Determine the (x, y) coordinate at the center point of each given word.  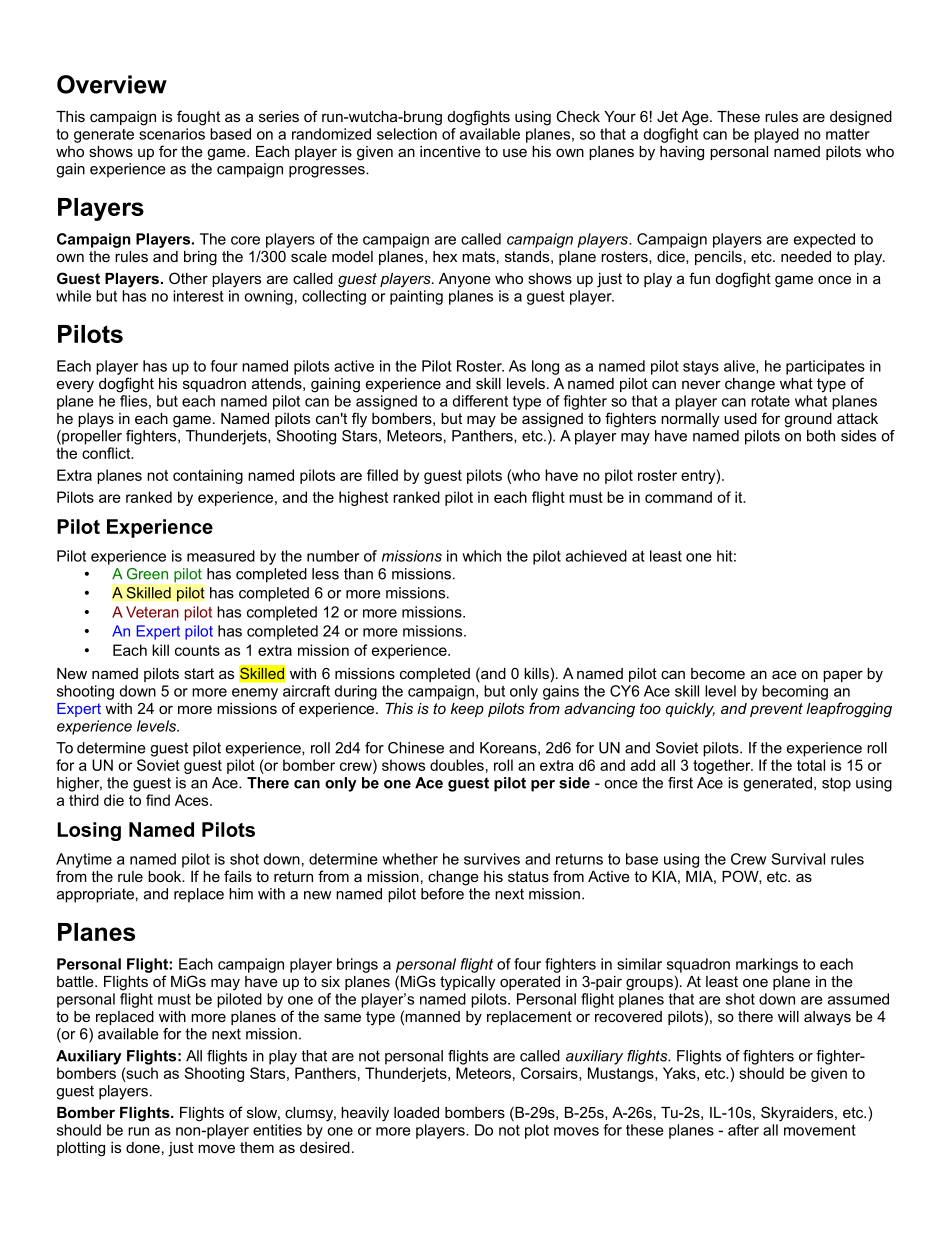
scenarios (172, 134)
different (480, 401)
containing (208, 476)
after (743, 1130)
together (723, 766)
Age (696, 118)
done (143, 1147)
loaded (416, 1112)
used (740, 418)
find (158, 800)
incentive (450, 151)
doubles (457, 765)
